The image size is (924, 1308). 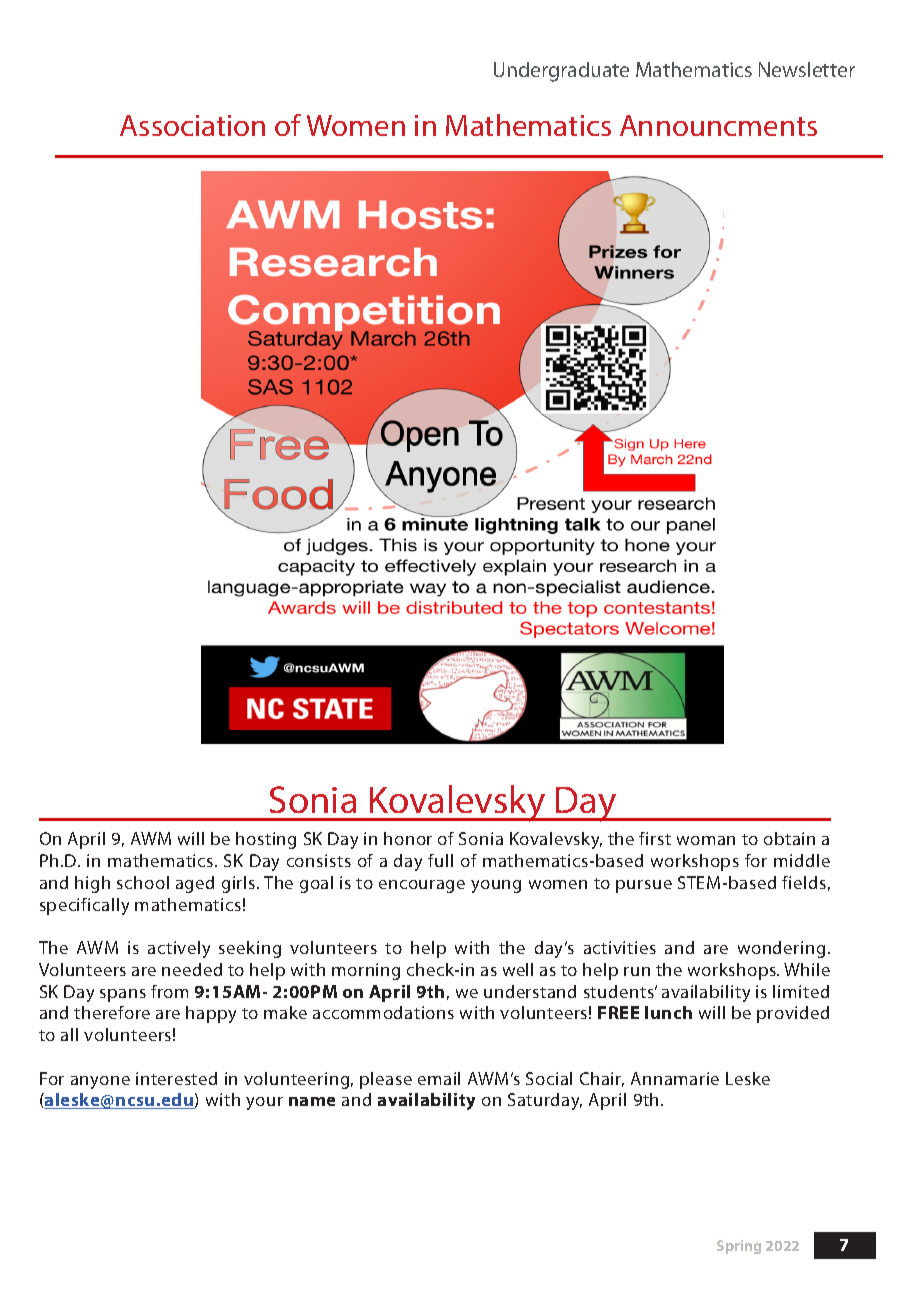 I want to click on full, so click(x=440, y=860).
